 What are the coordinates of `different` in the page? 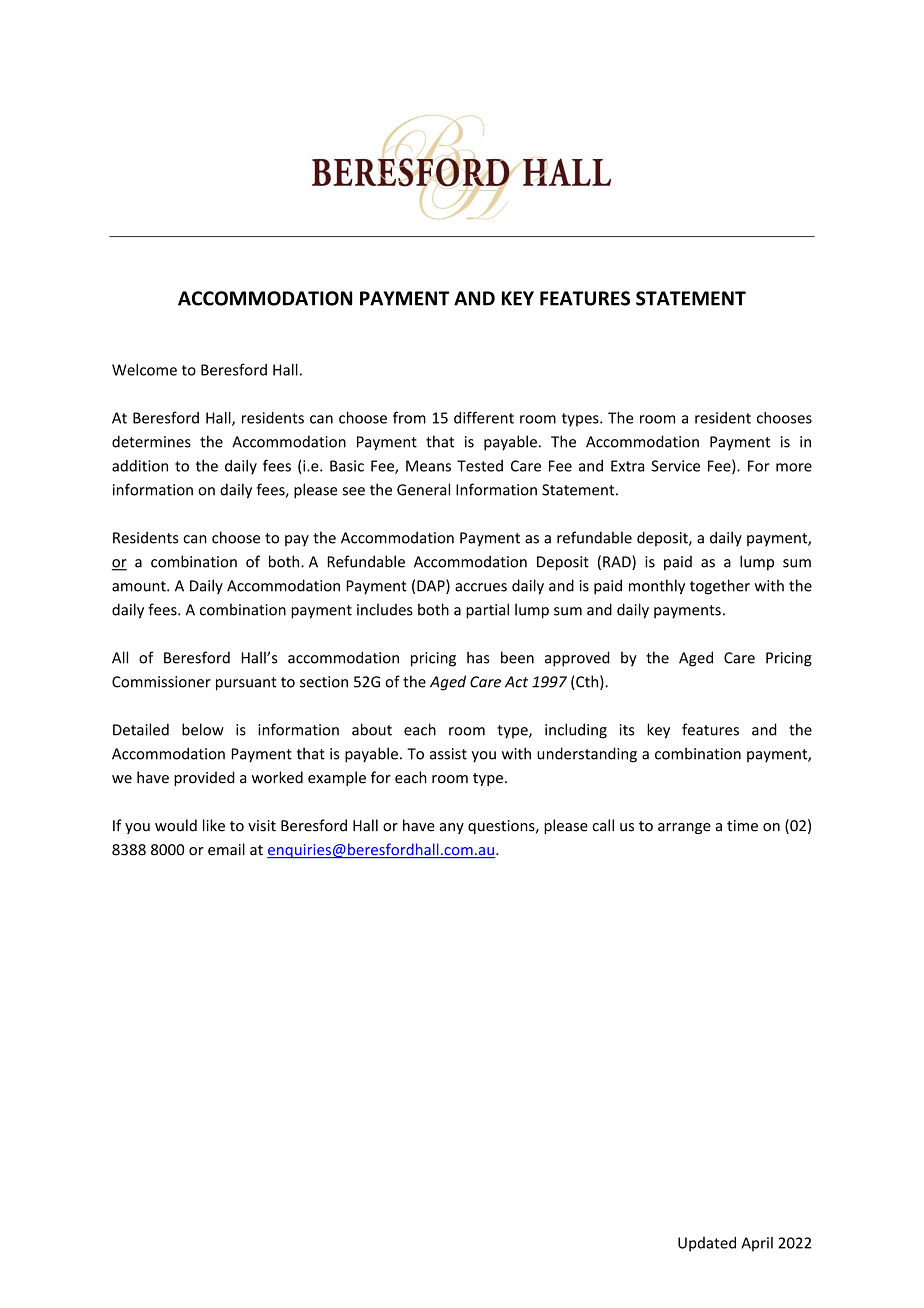 It's located at (484, 417).
